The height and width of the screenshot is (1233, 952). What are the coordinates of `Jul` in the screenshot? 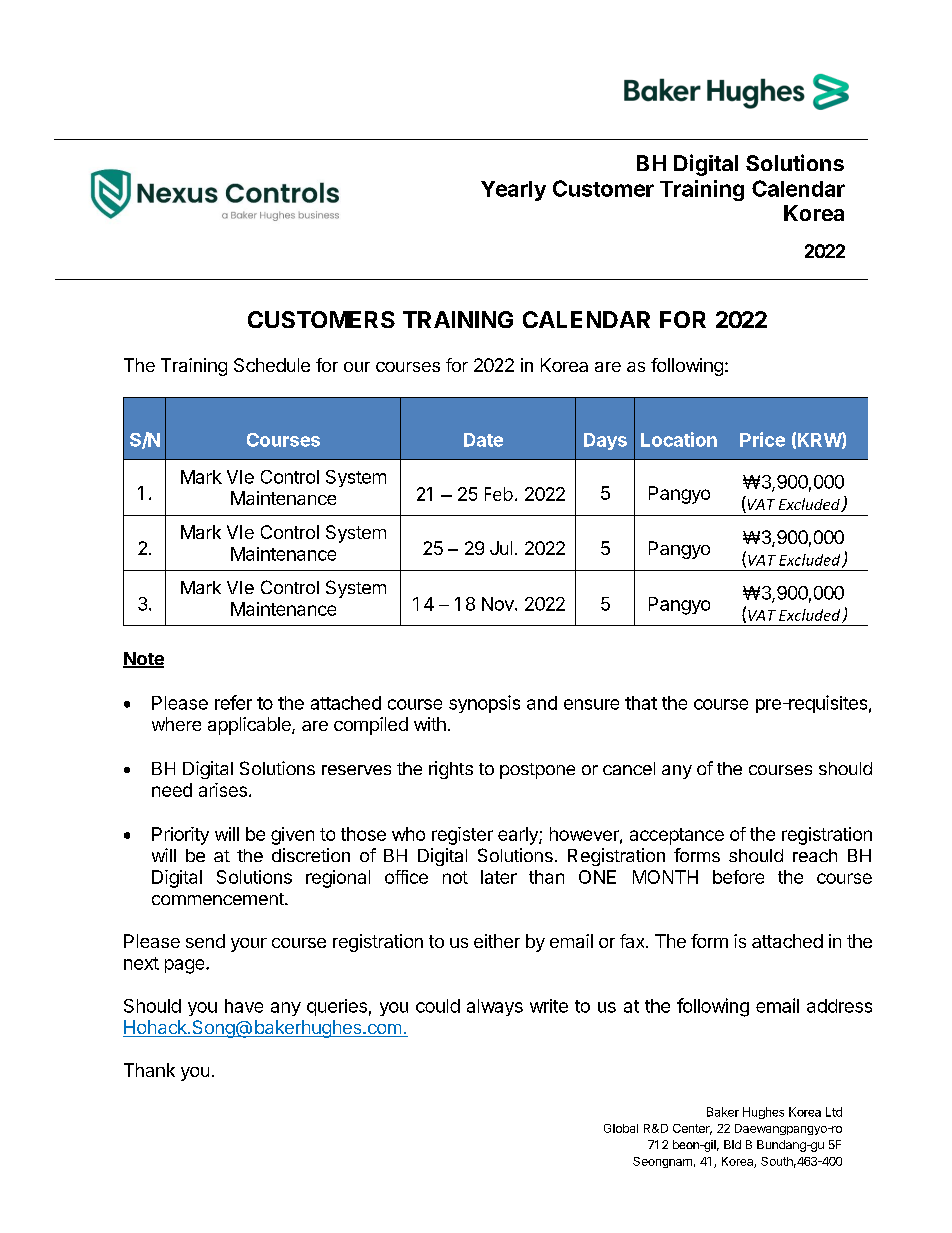 It's located at (501, 548).
